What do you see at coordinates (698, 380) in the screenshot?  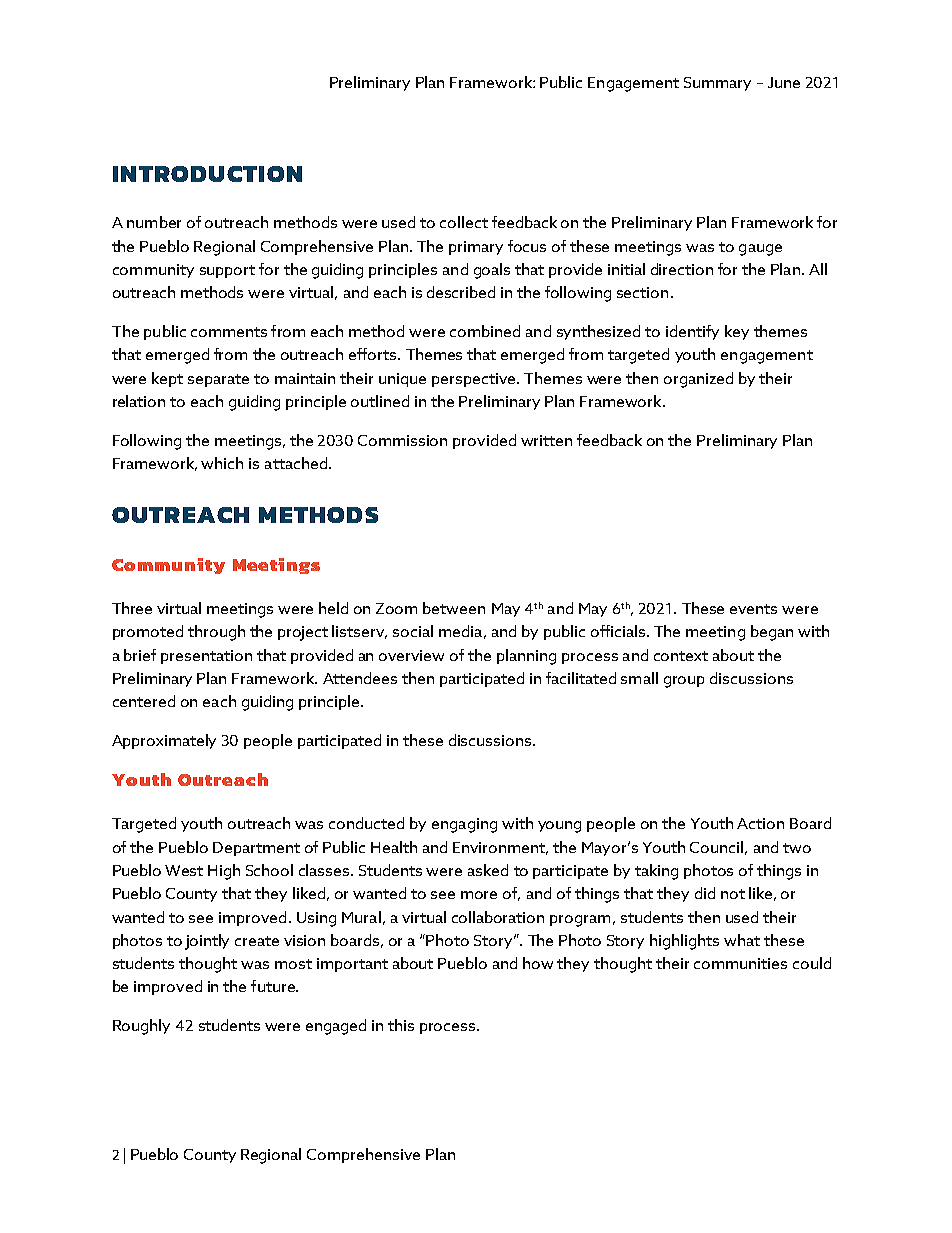 I see `organized` at bounding box center [698, 380].
